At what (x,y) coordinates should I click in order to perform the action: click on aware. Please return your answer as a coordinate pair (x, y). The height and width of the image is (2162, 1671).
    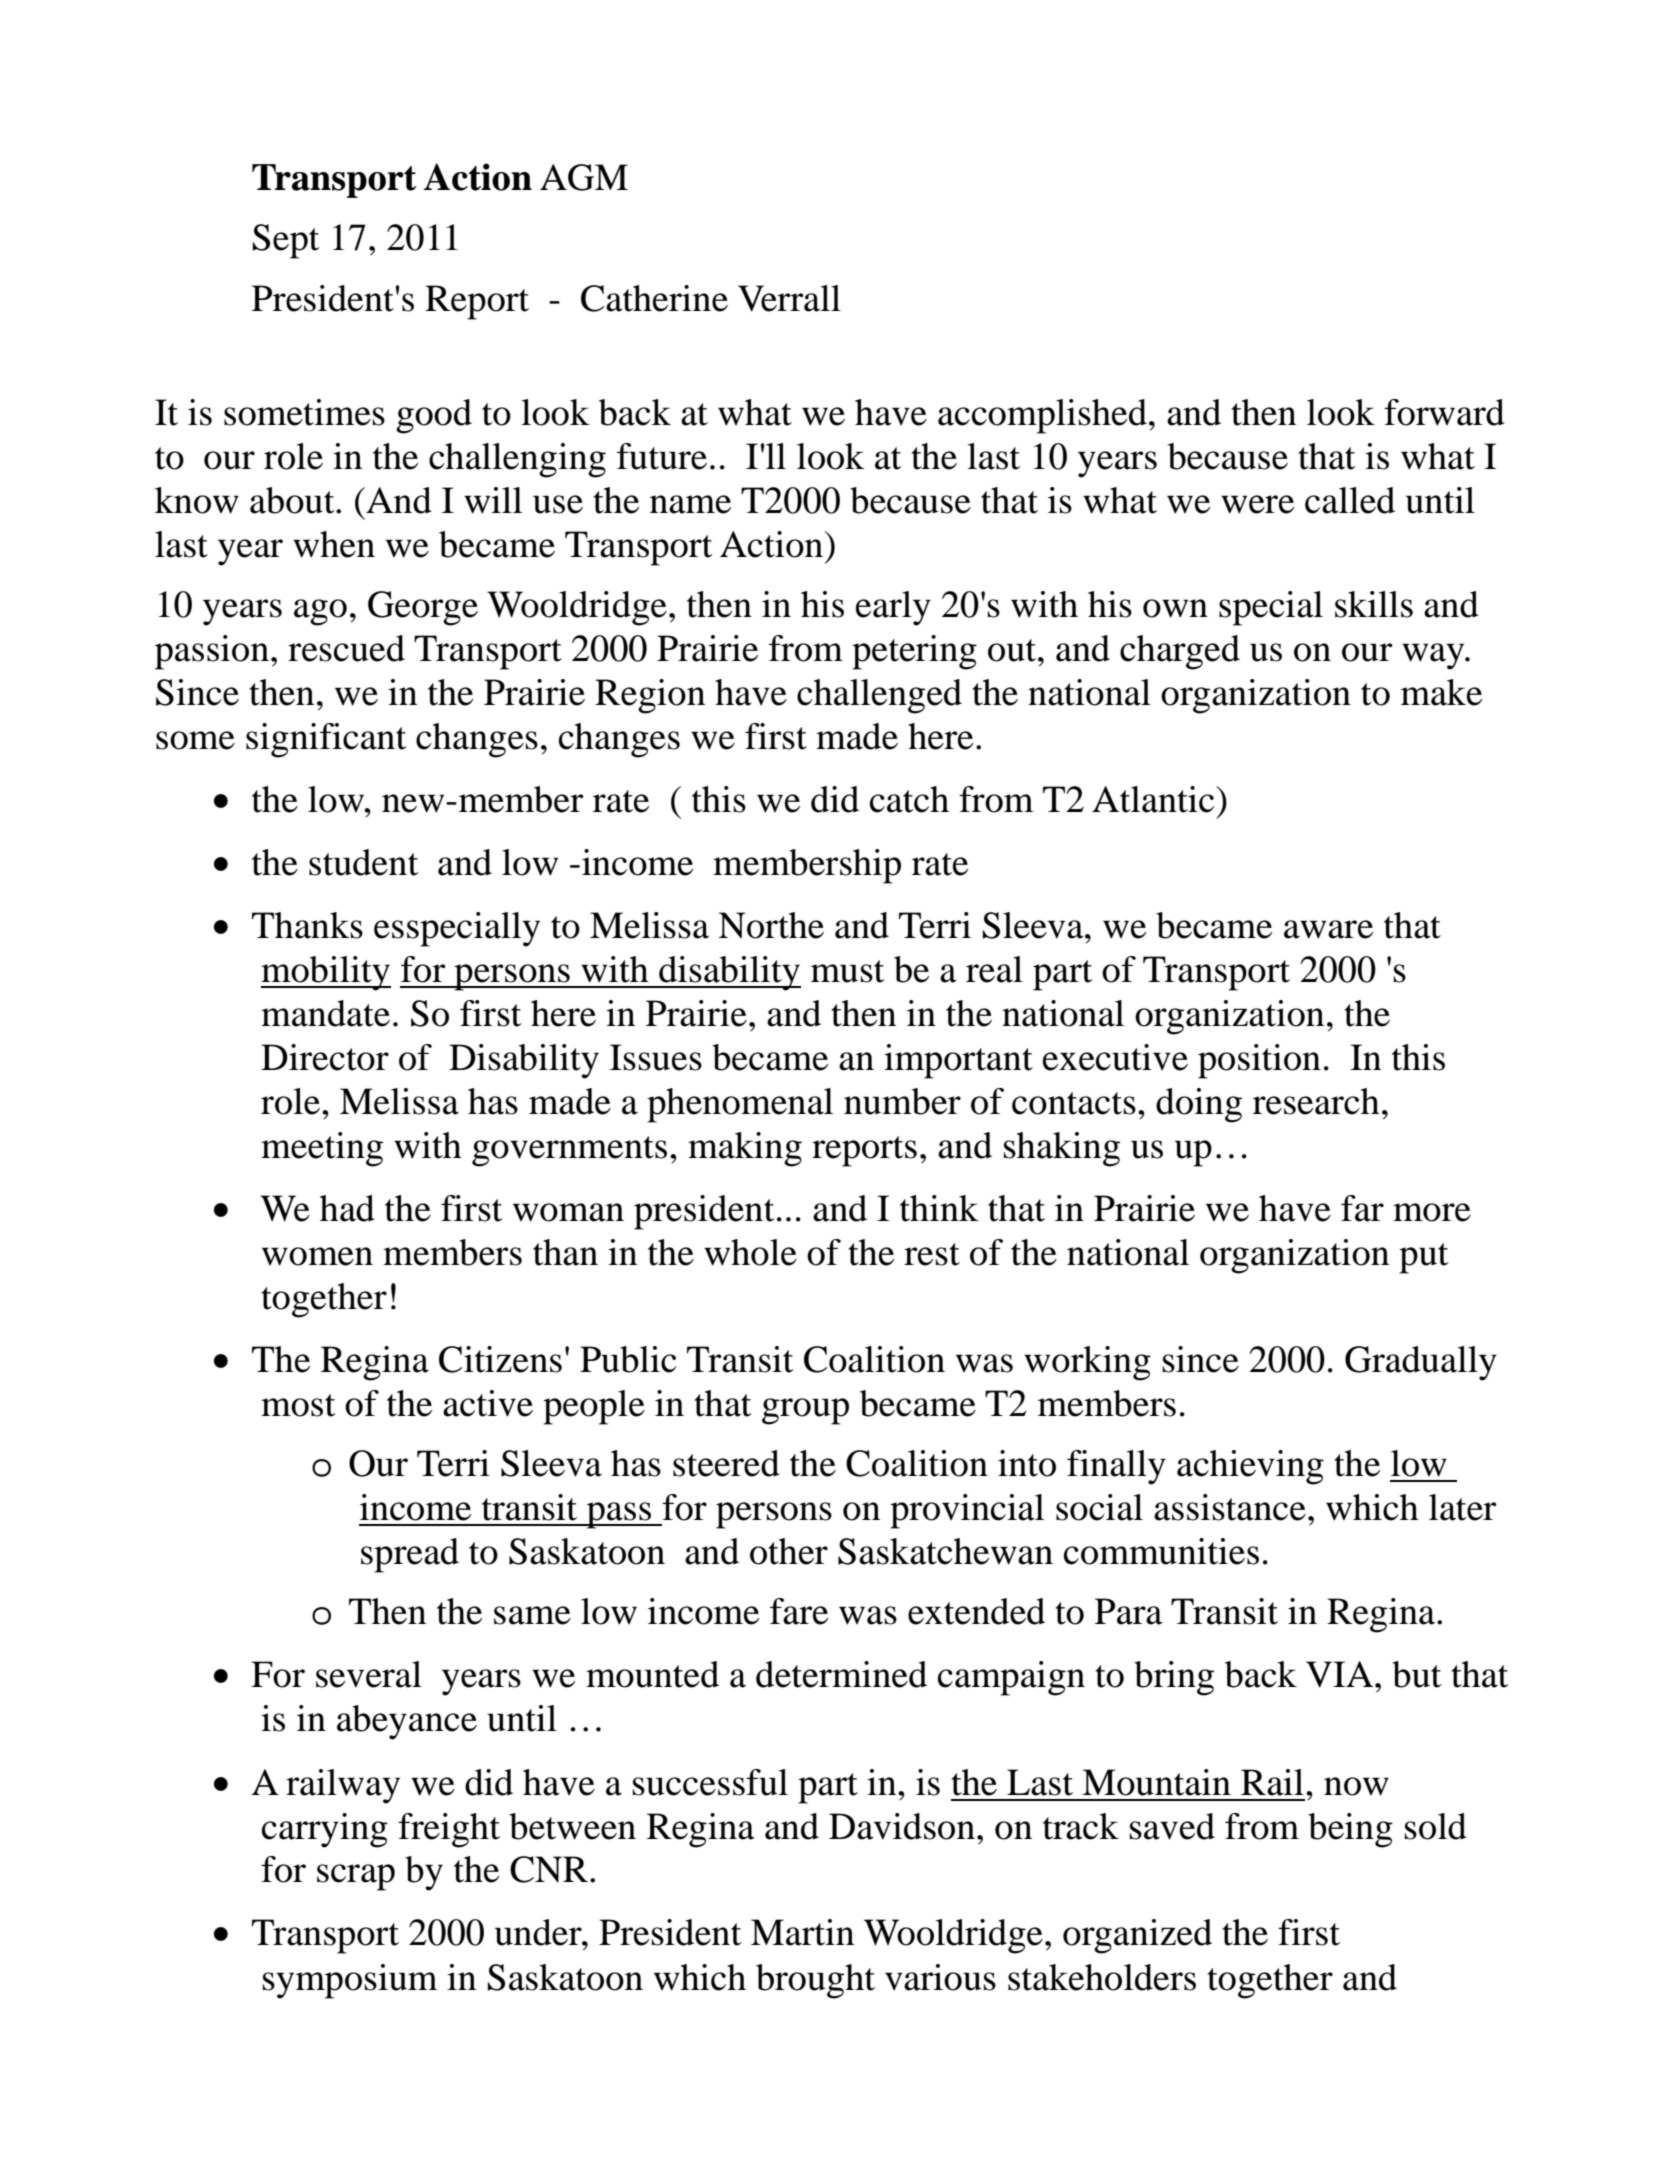
    Looking at the image, I should click on (1328, 929).
